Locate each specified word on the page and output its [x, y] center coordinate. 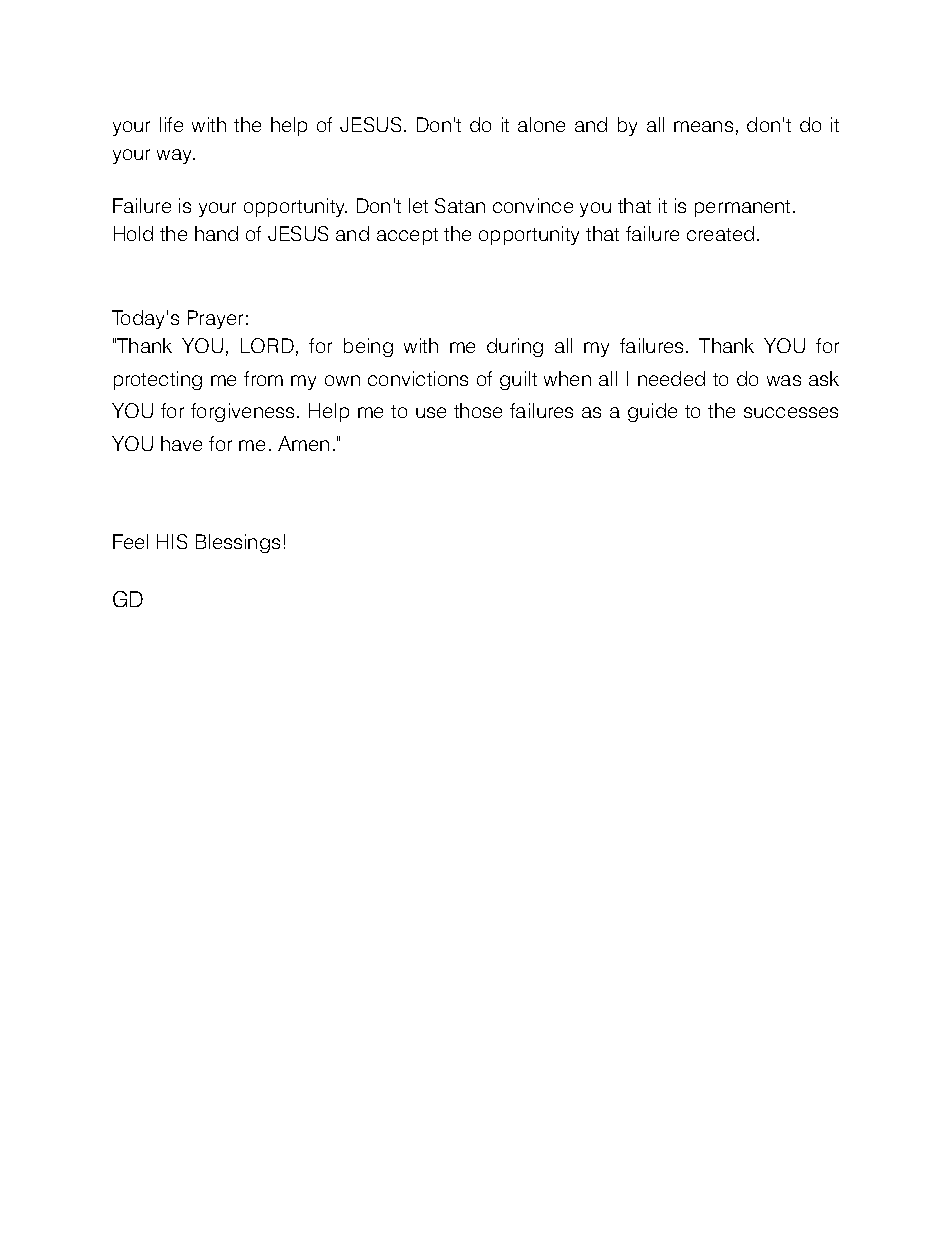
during [515, 347]
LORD [267, 345]
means [703, 126]
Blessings [238, 543]
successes [791, 412]
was [784, 380]
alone [541, 124]
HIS [172, 541]
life [171, 124]
